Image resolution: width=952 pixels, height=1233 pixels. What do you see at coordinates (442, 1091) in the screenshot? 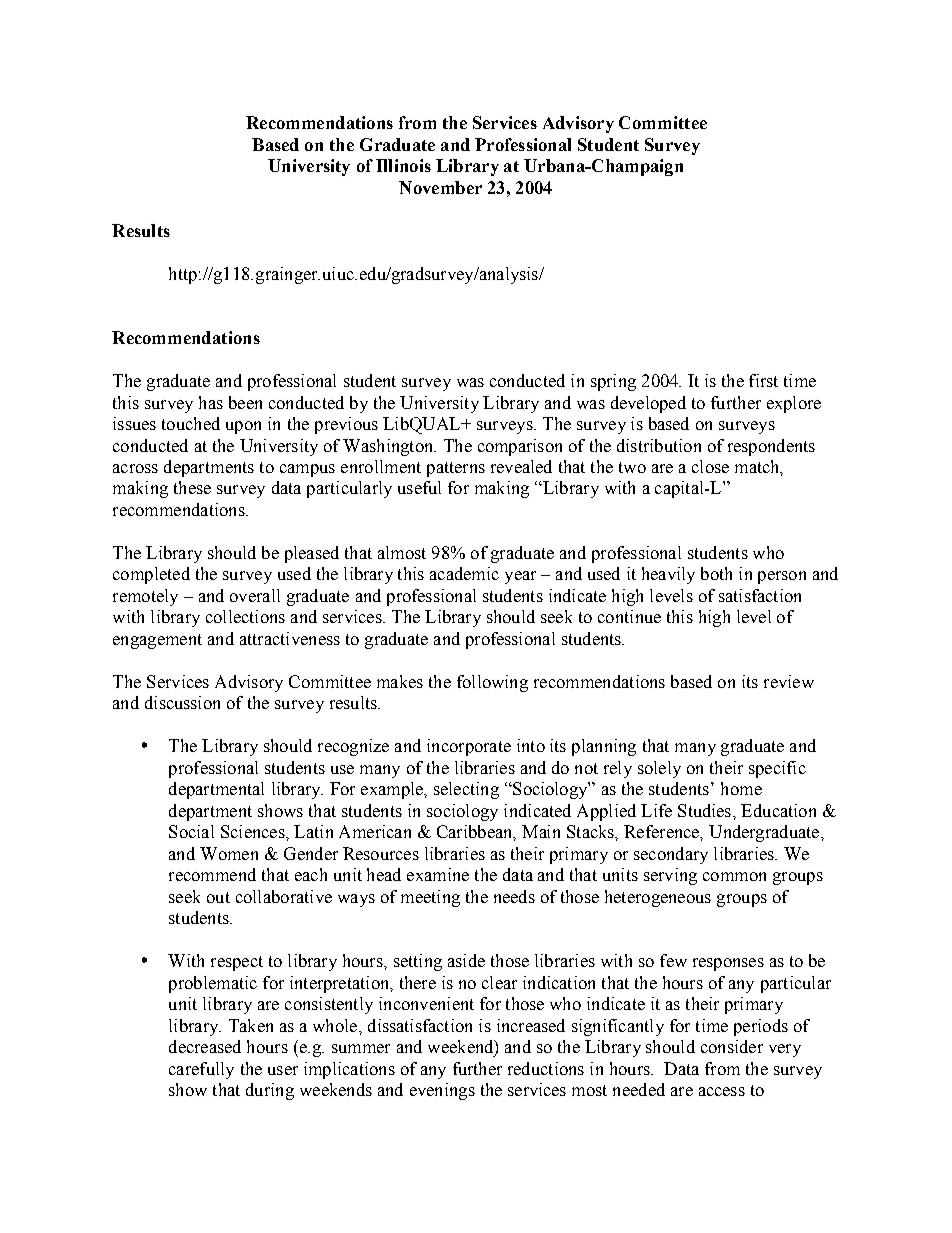
I see `evenings` at bounding box center [442, 1091].
